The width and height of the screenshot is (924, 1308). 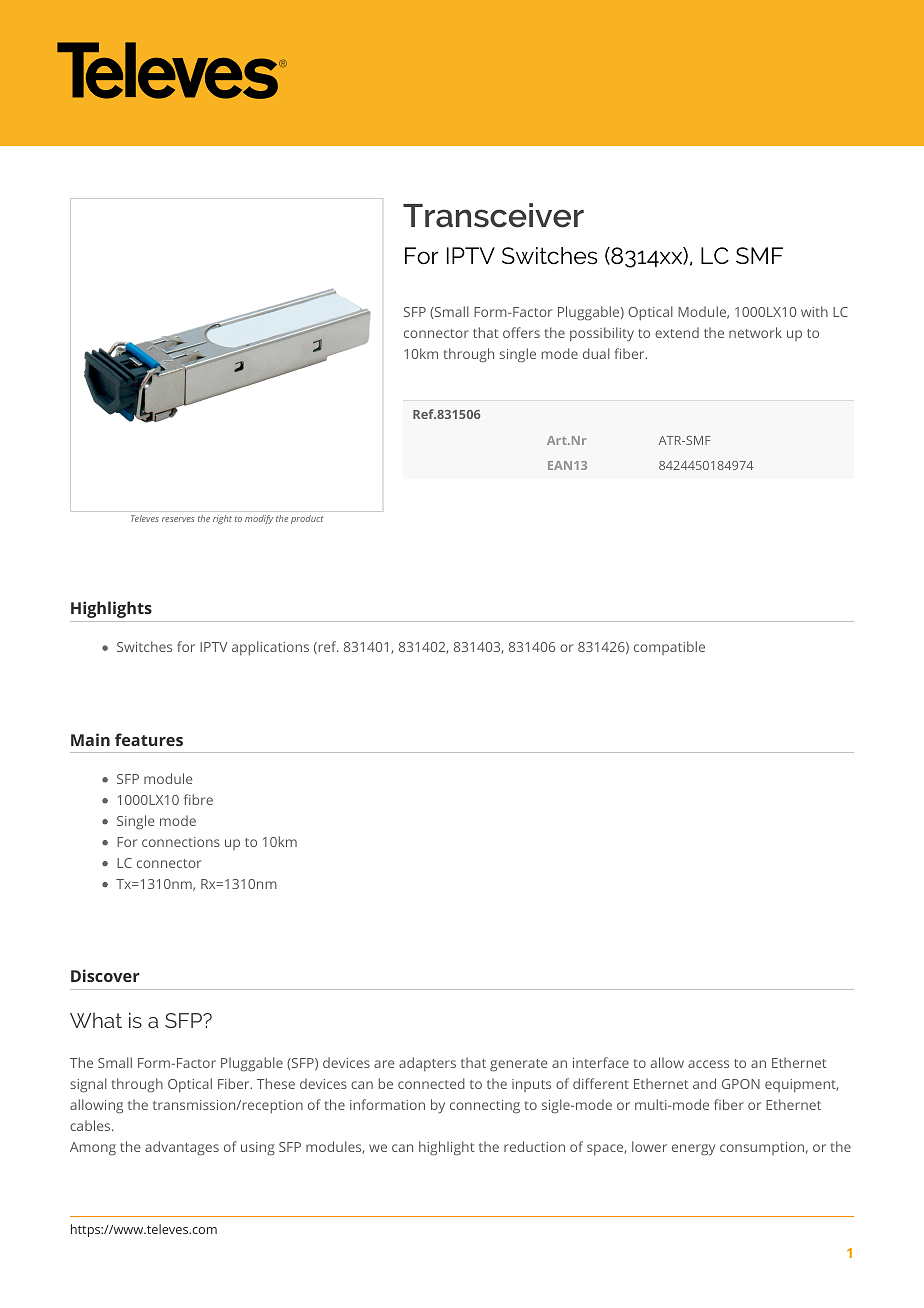 I want to click on possibility, so click(x=602, y=334).
